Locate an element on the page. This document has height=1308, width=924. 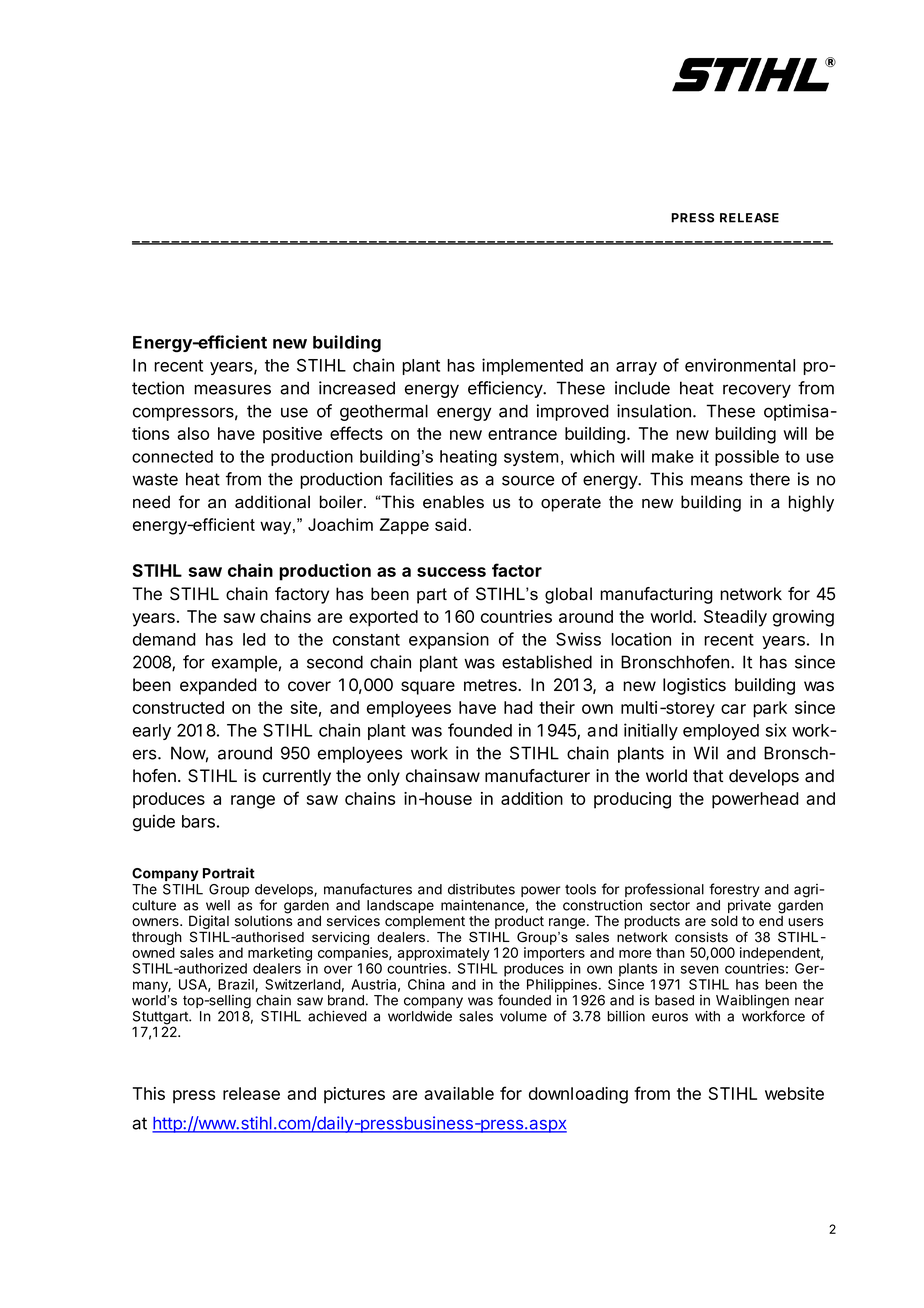
distributes is located at coordinates (481, 889).
